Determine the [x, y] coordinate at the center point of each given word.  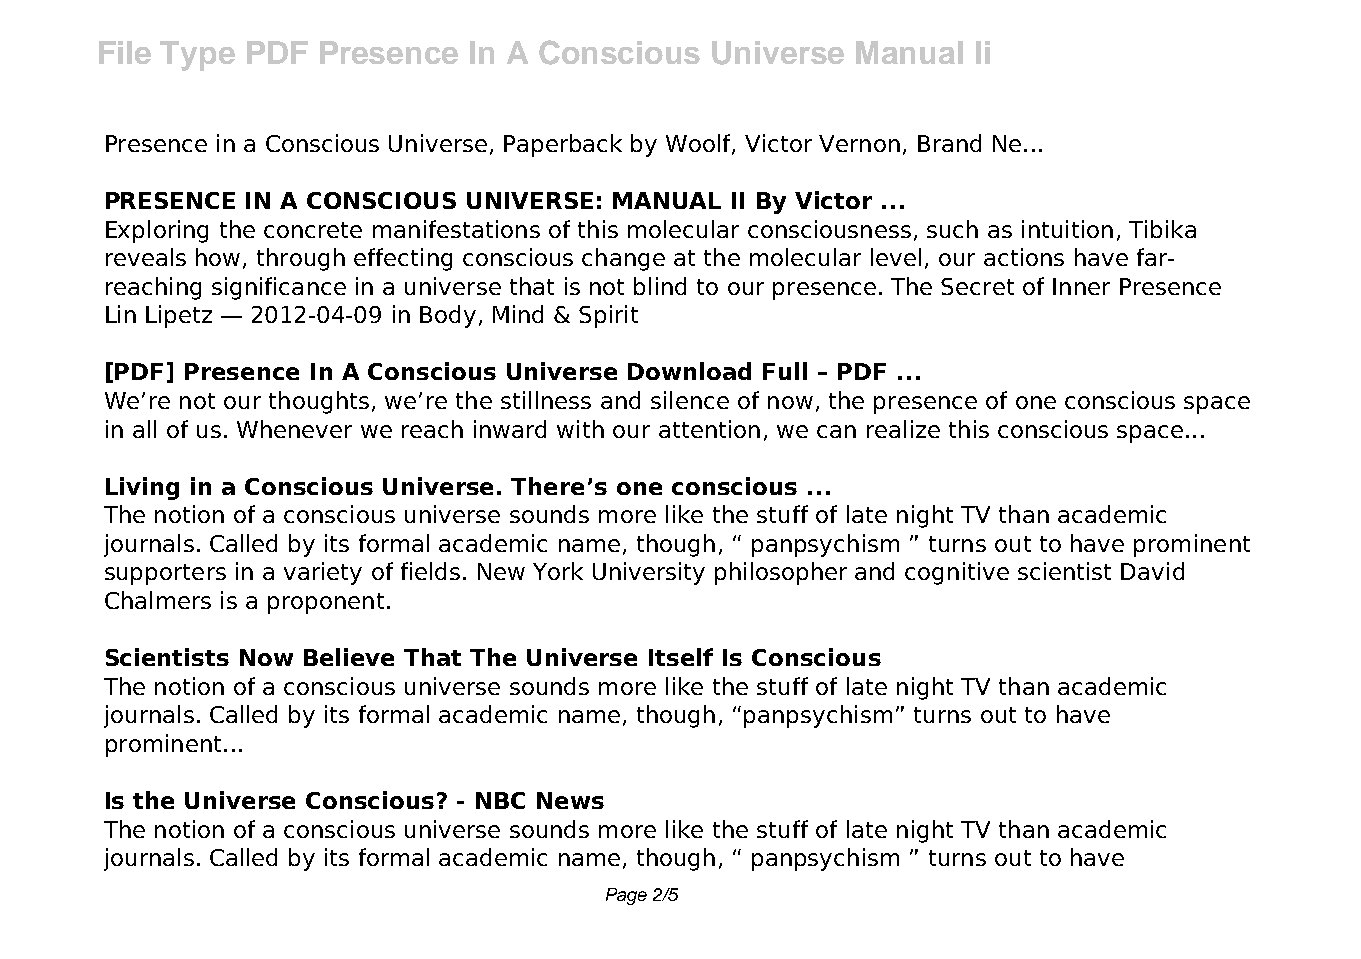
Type [197, 56]
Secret [977, 286]
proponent [326, 603]
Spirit [608, 316]
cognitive [957, 573]
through [301, 259]
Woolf [699, 144]
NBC [500, 800]
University [649, 573]
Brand [949, 143]
